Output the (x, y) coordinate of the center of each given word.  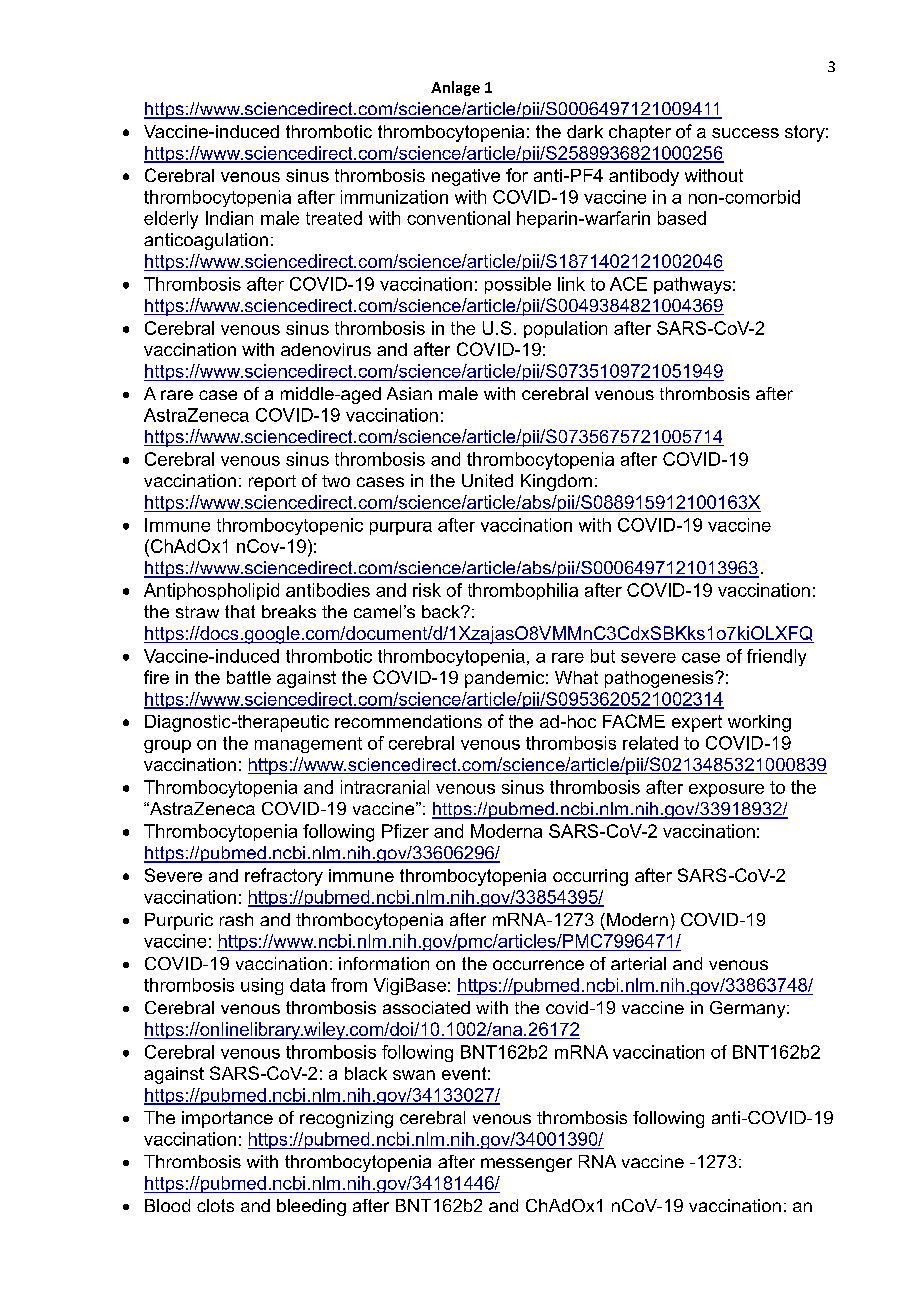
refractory (284, 877)
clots (215, 1205)
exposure (726, 790)
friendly (776, 657)
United (487, 480)
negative (466, 177)
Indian (229, 218)
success (745, 133)
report (272, 483)
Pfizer (405, 831)
